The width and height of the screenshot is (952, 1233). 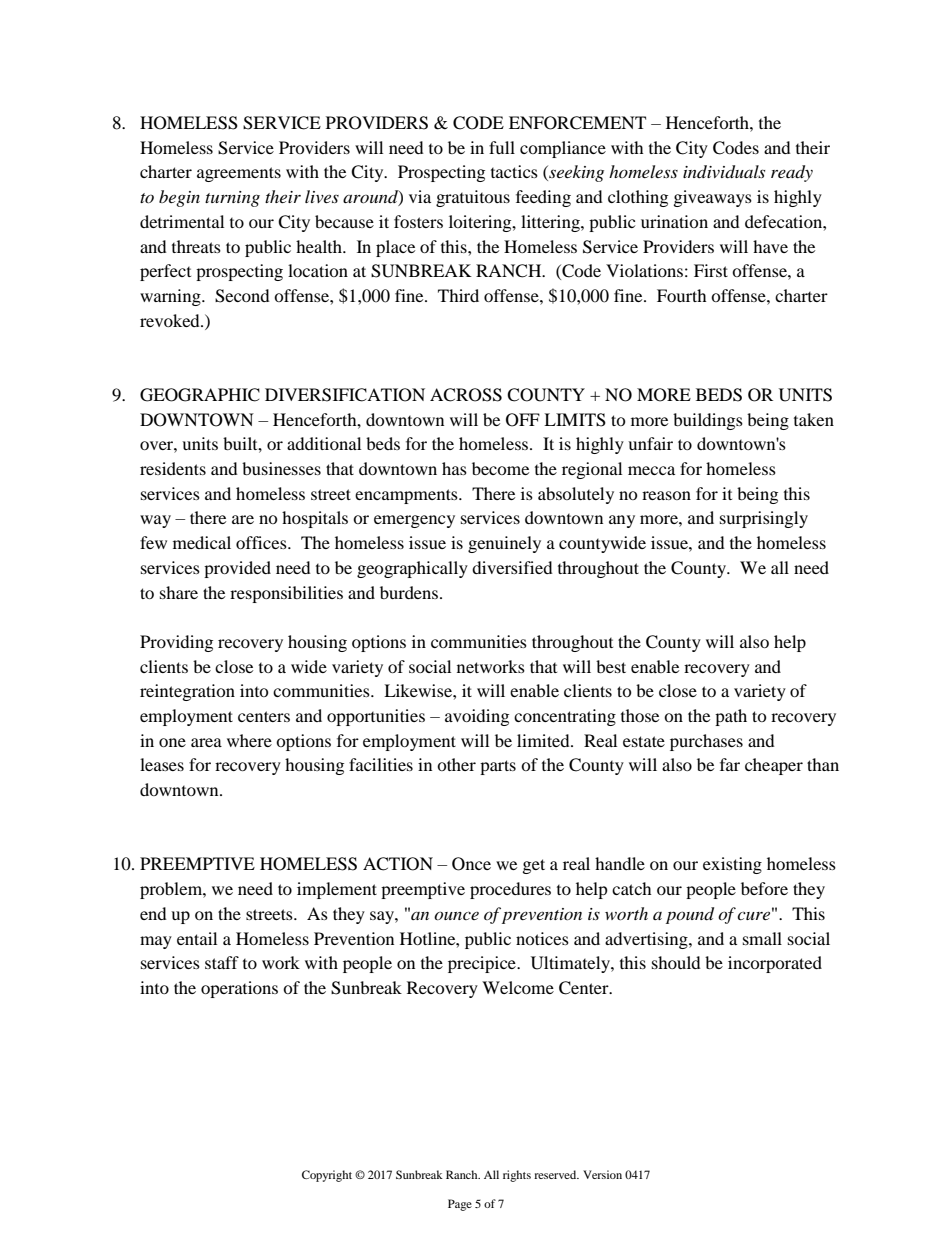 I want to click on full, so click(x=502, y=147).
